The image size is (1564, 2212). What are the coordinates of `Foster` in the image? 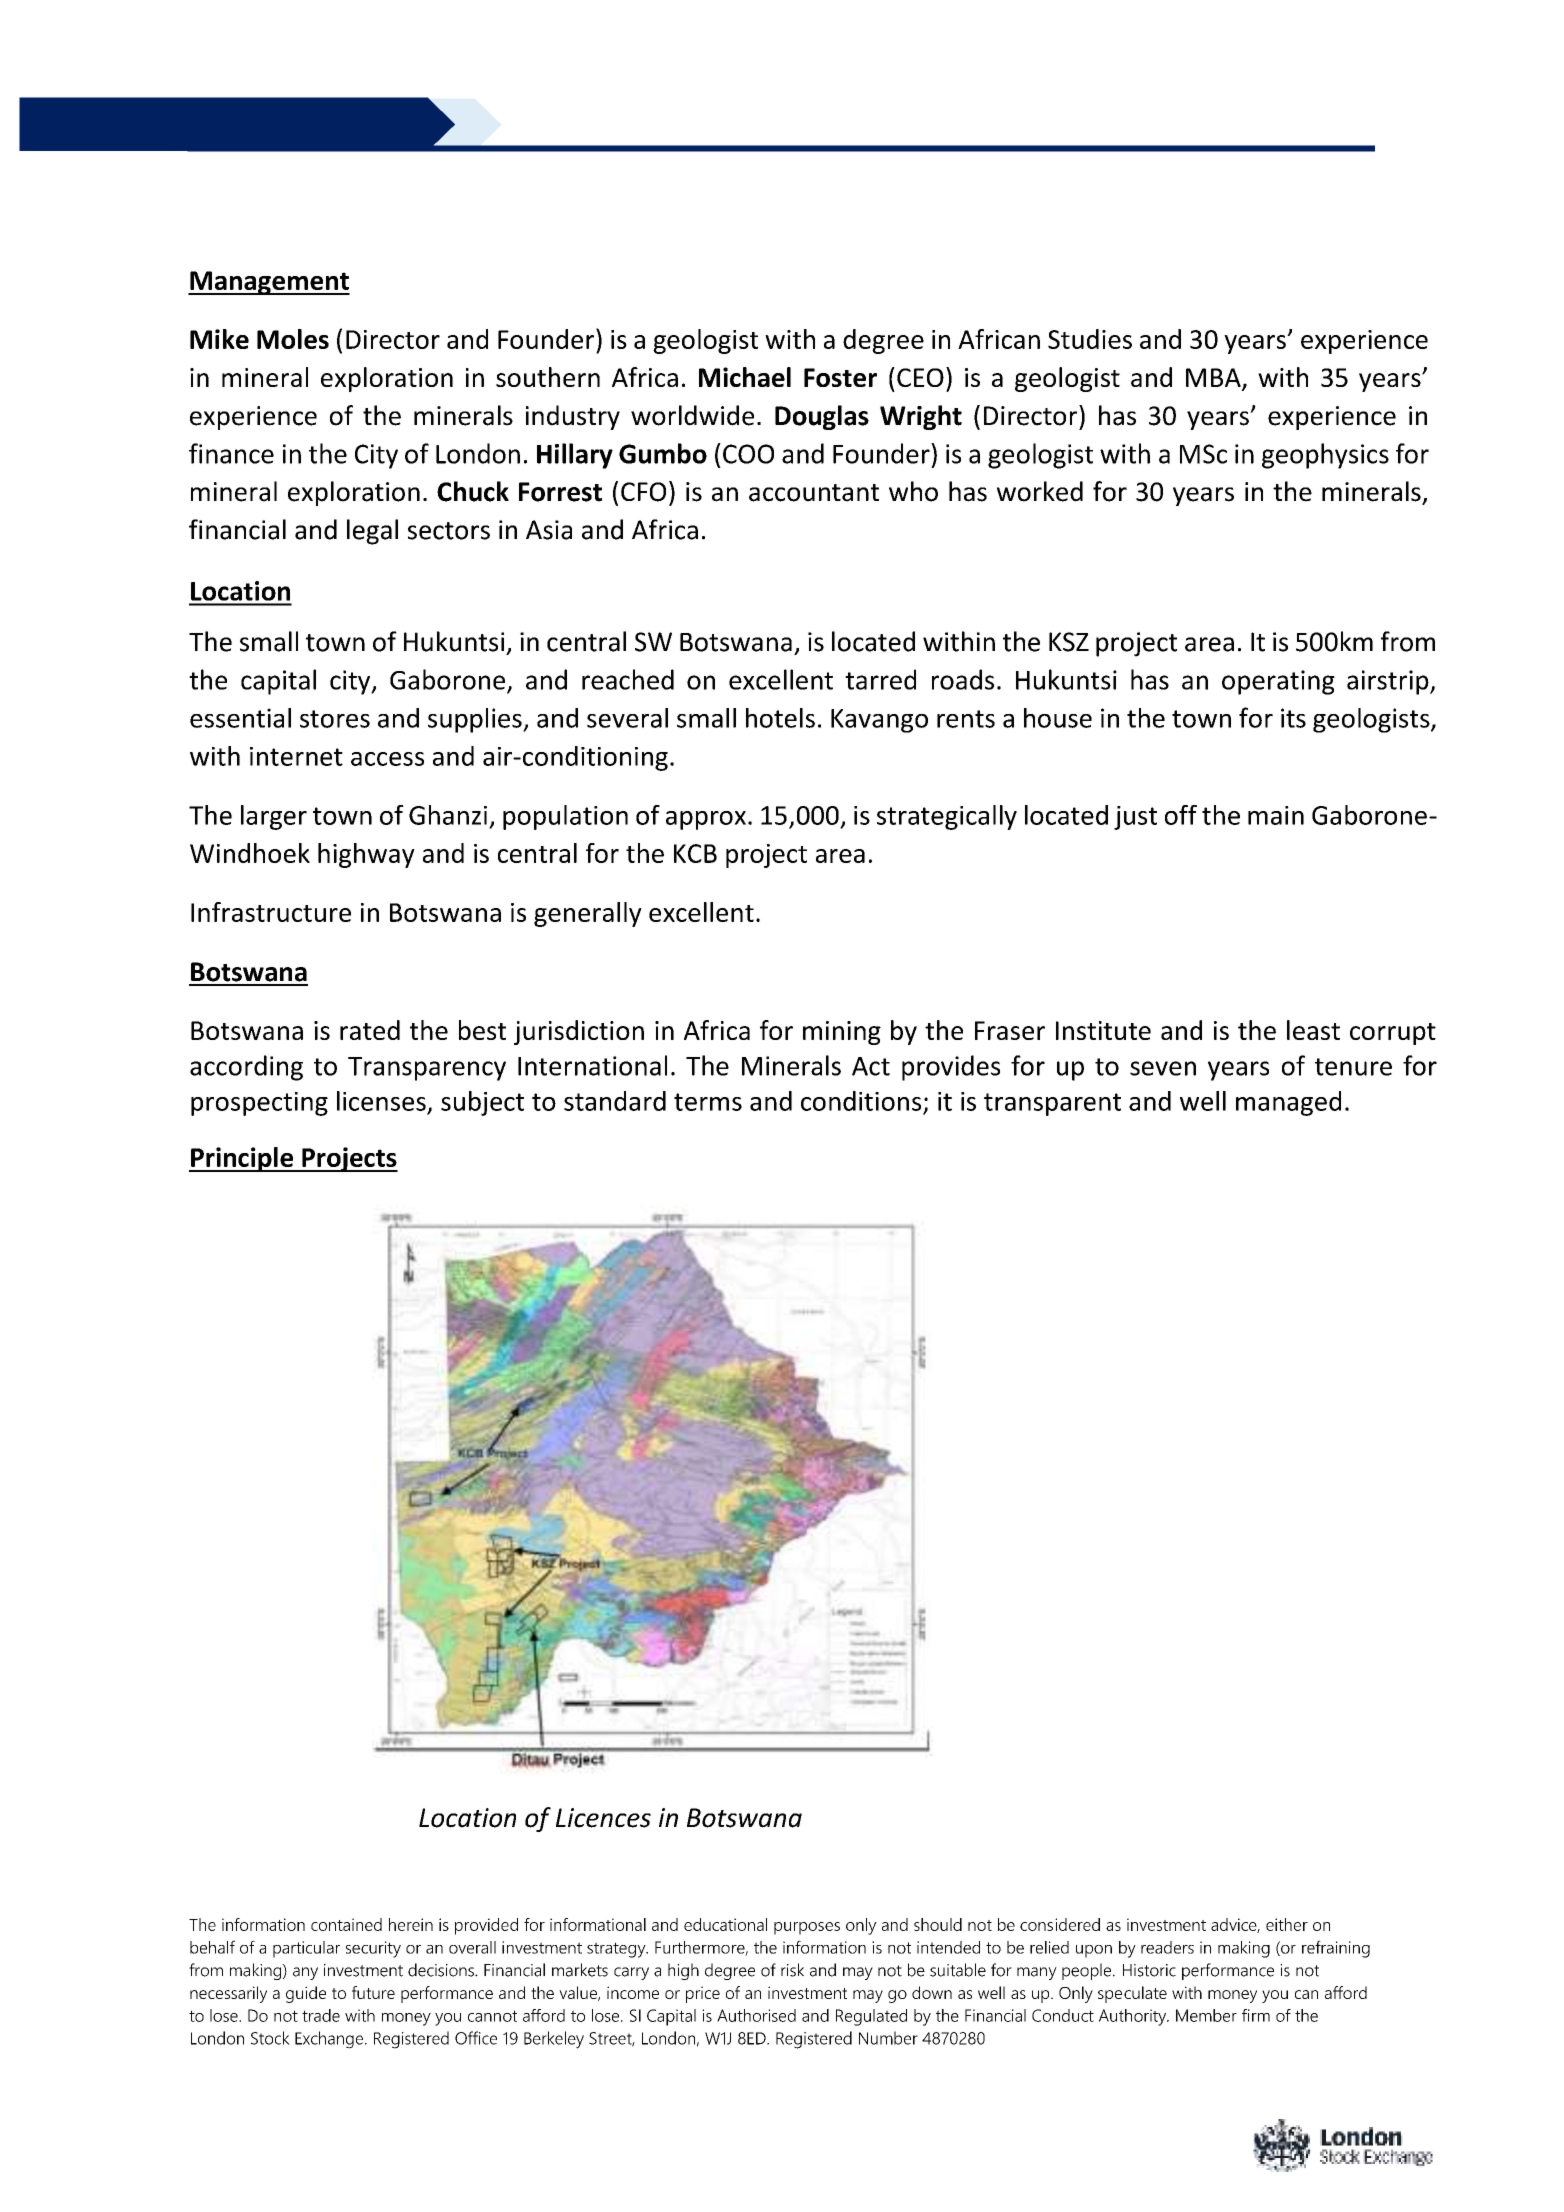 It's located at (840, 377).
